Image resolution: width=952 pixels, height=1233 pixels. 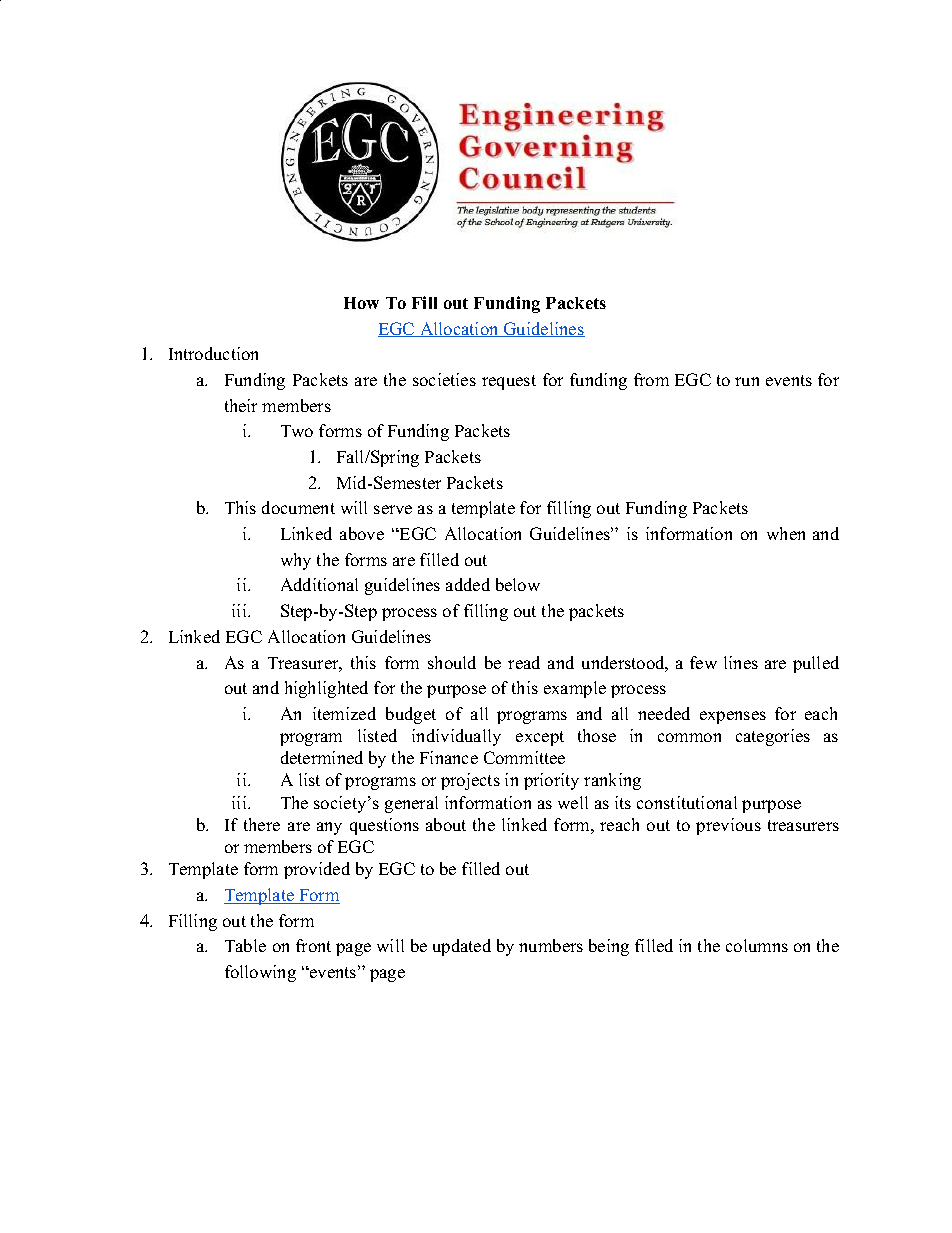 I want to click on priority, so click(x=551, y=781).
